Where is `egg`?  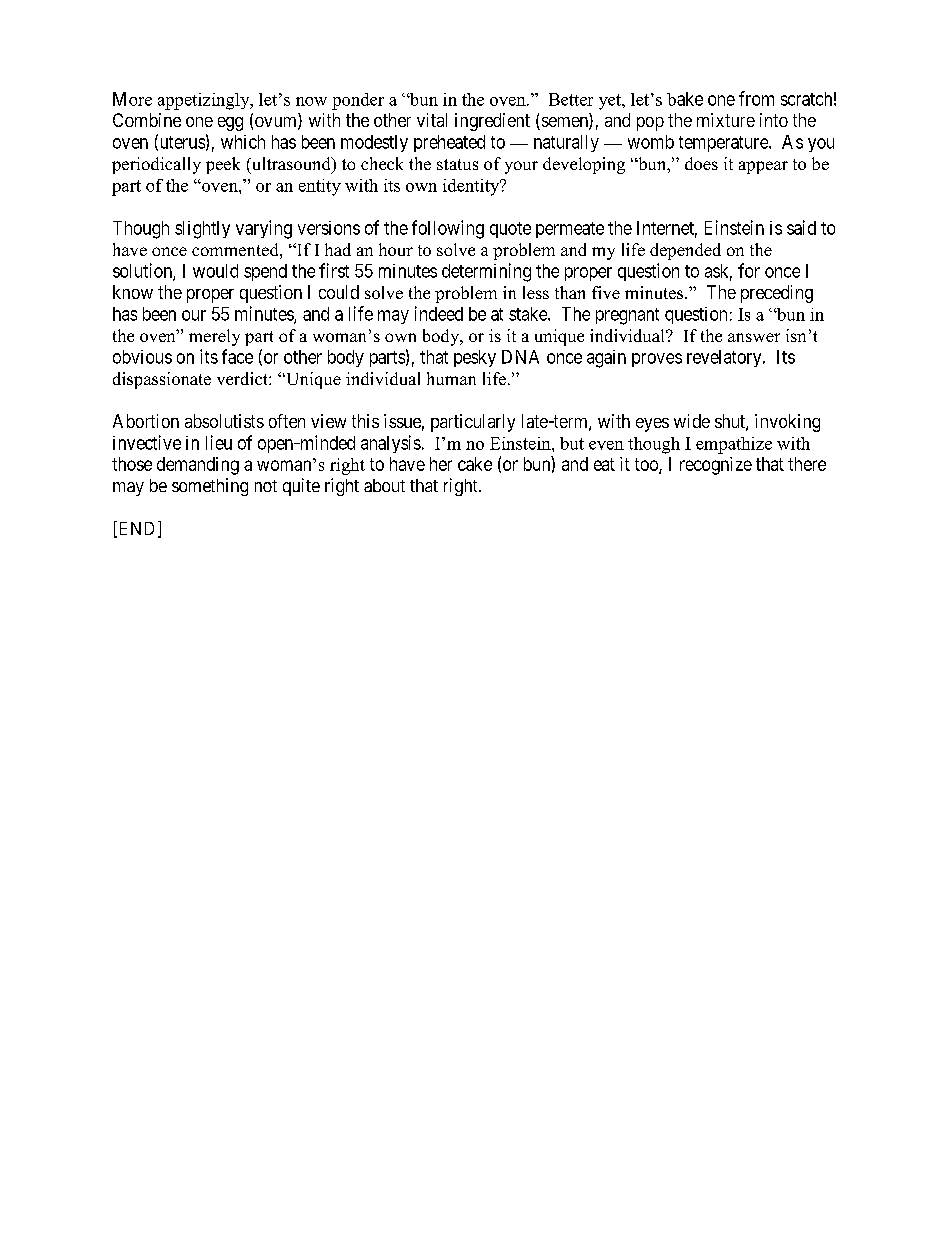 egg is located at coordinates (230, 124).
